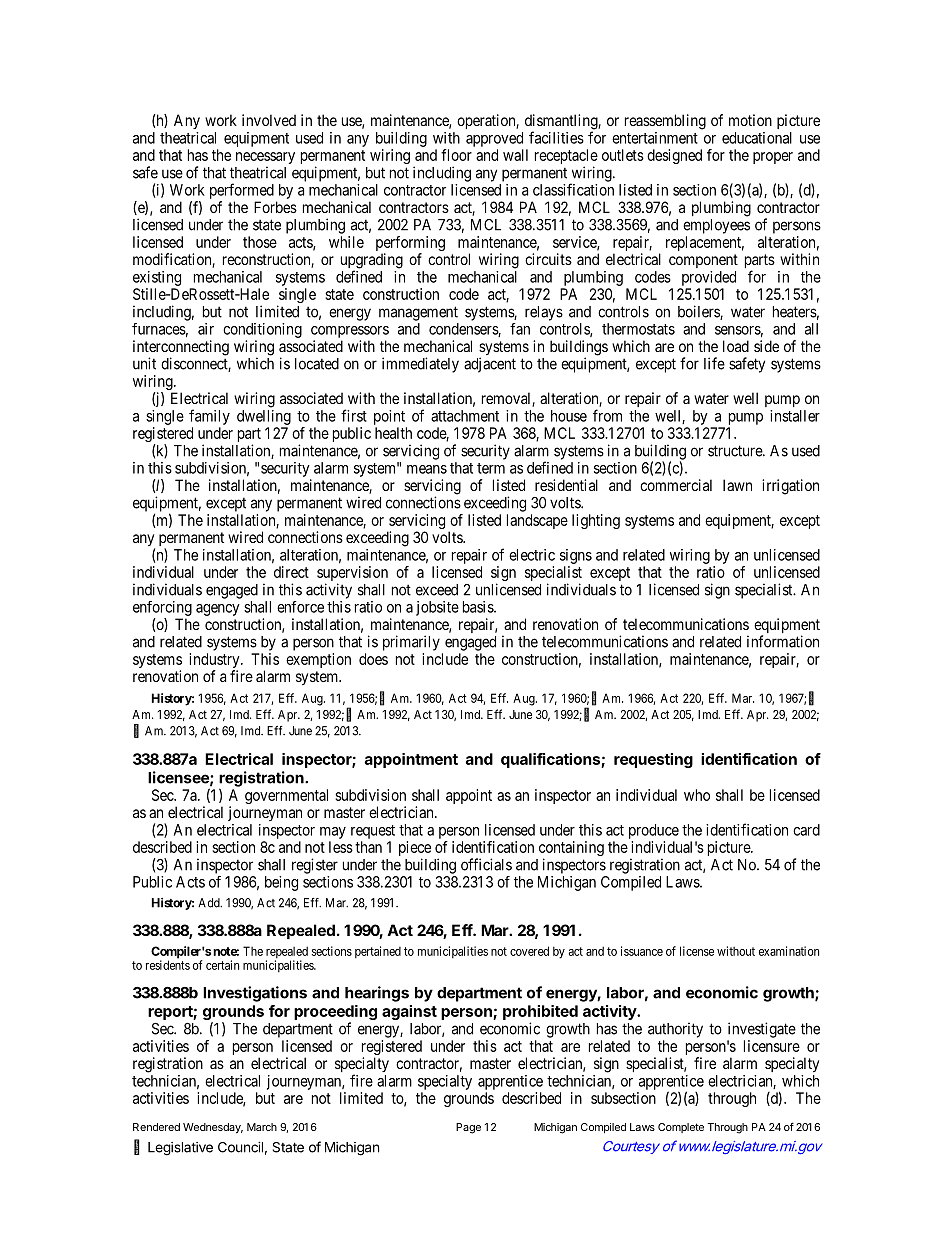 Image resolution: width=952 pixels, height=1233 pixels. I want to click on Wednesday, so click(213, 1128).
